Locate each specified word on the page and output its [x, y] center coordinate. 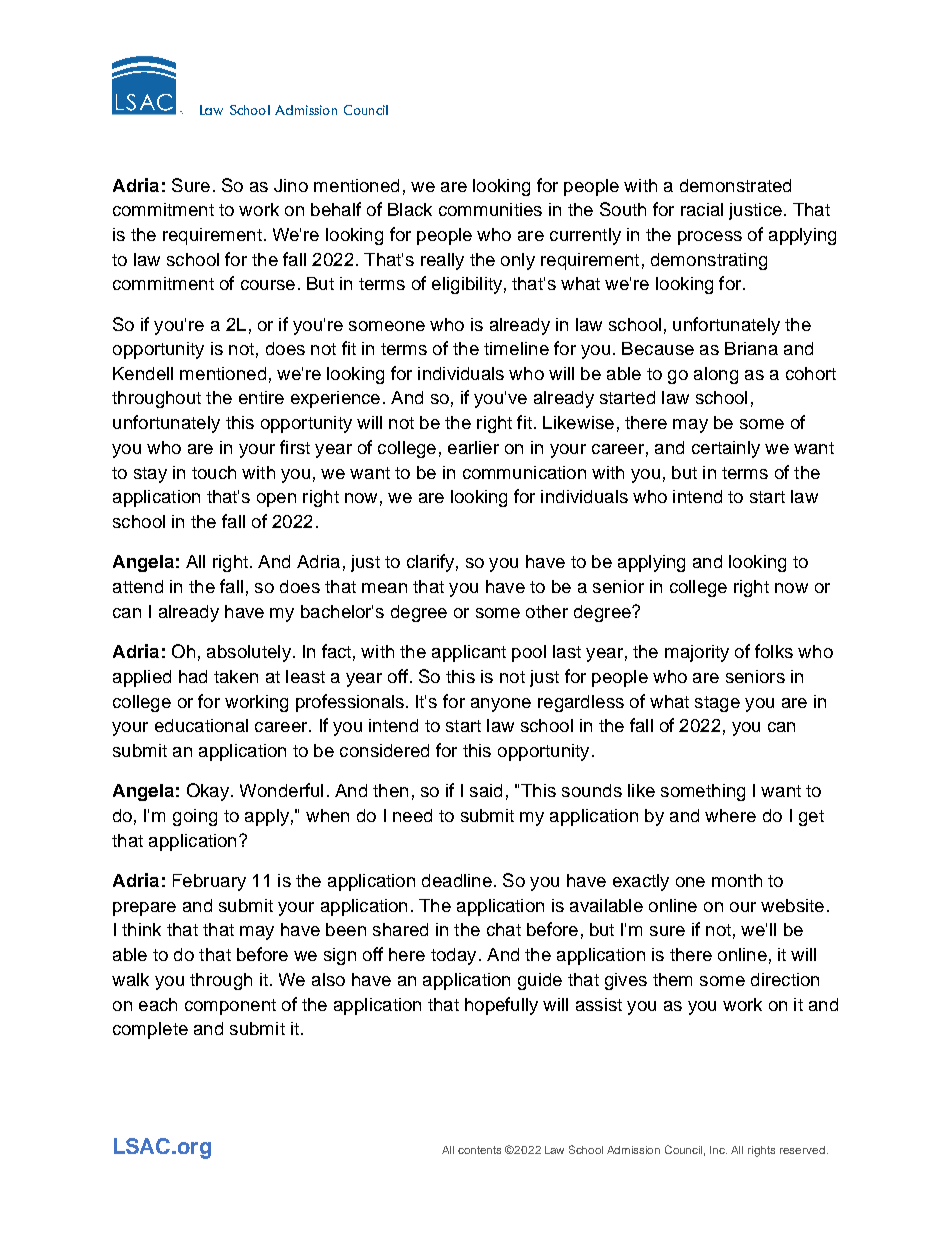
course [268, 285]
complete [150, 1030]
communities [490, 209]
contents [479, 1150]
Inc [718, 1150]
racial [702, 209]
